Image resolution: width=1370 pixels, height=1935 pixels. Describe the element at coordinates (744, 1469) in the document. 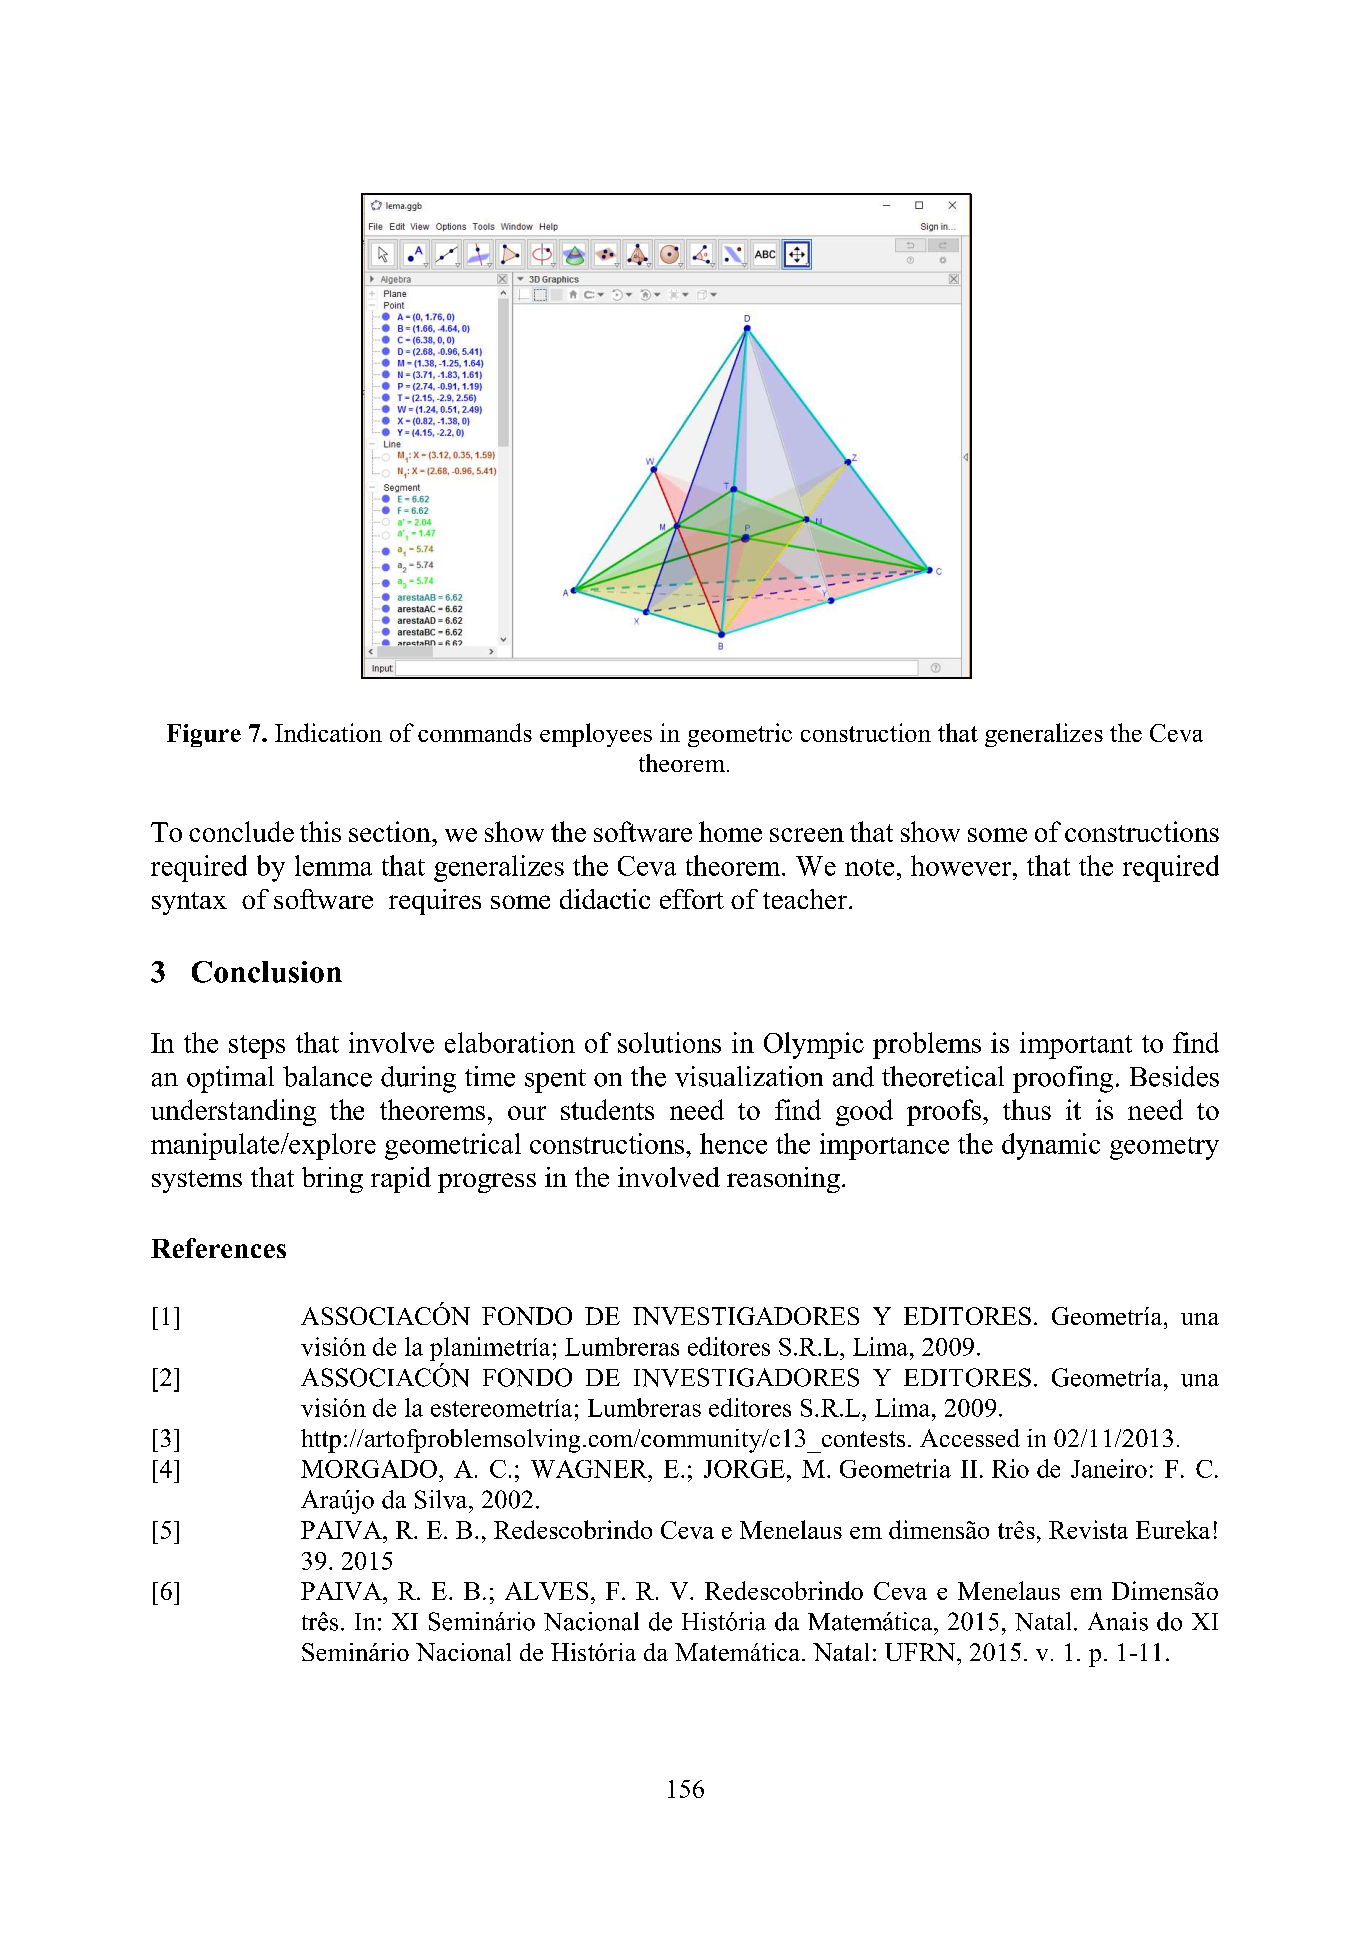

I see `JORGE` at that location.
